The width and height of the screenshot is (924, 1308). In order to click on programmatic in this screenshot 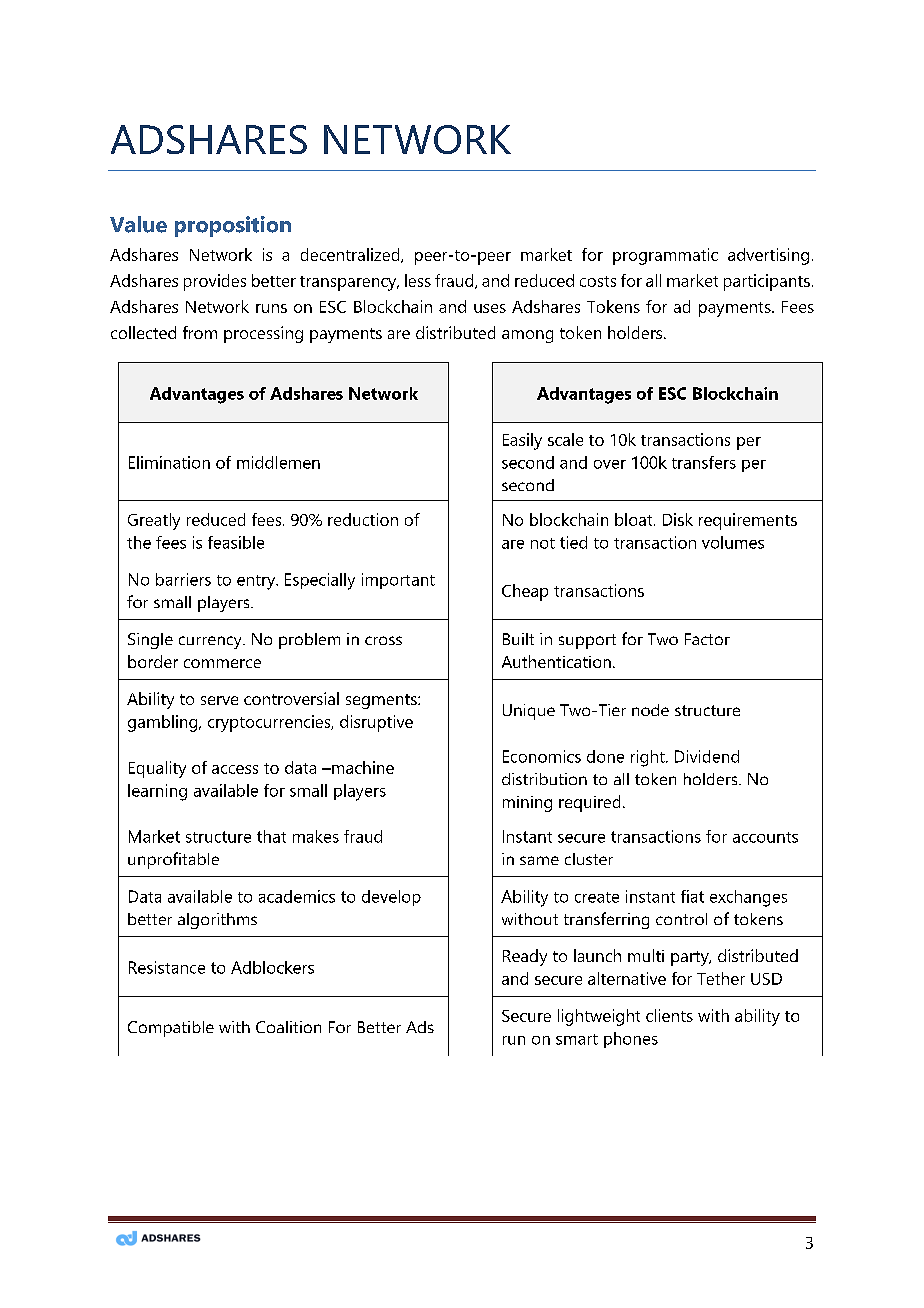, I will do `click(665, 256)`.
